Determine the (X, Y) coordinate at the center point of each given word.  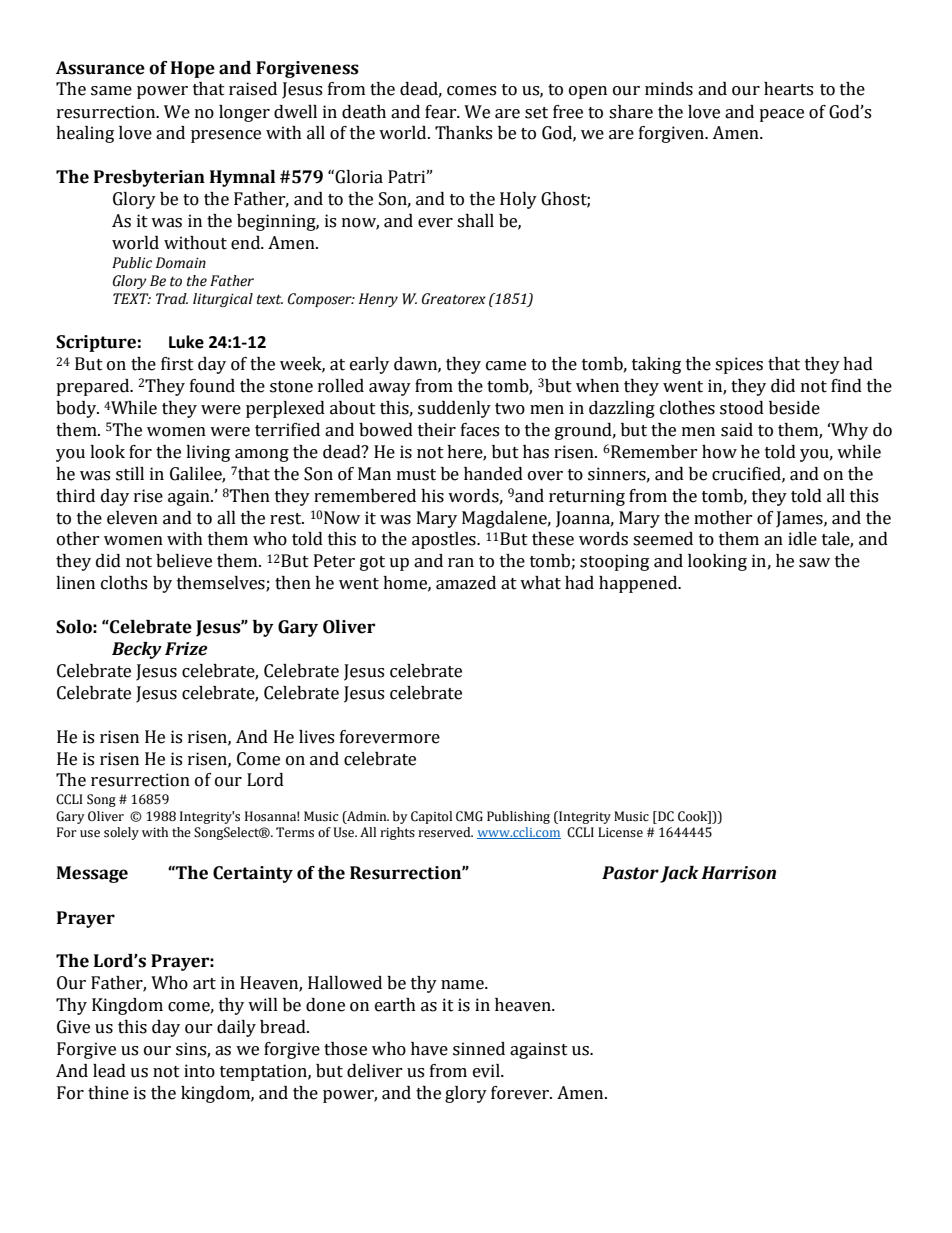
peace (781, 115)
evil (487, 1071)
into (199, 1071)
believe (184, 561)
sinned (479, 1049)
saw (814, 563)
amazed (466, 583)
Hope (193, 69)
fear (442, 112)
